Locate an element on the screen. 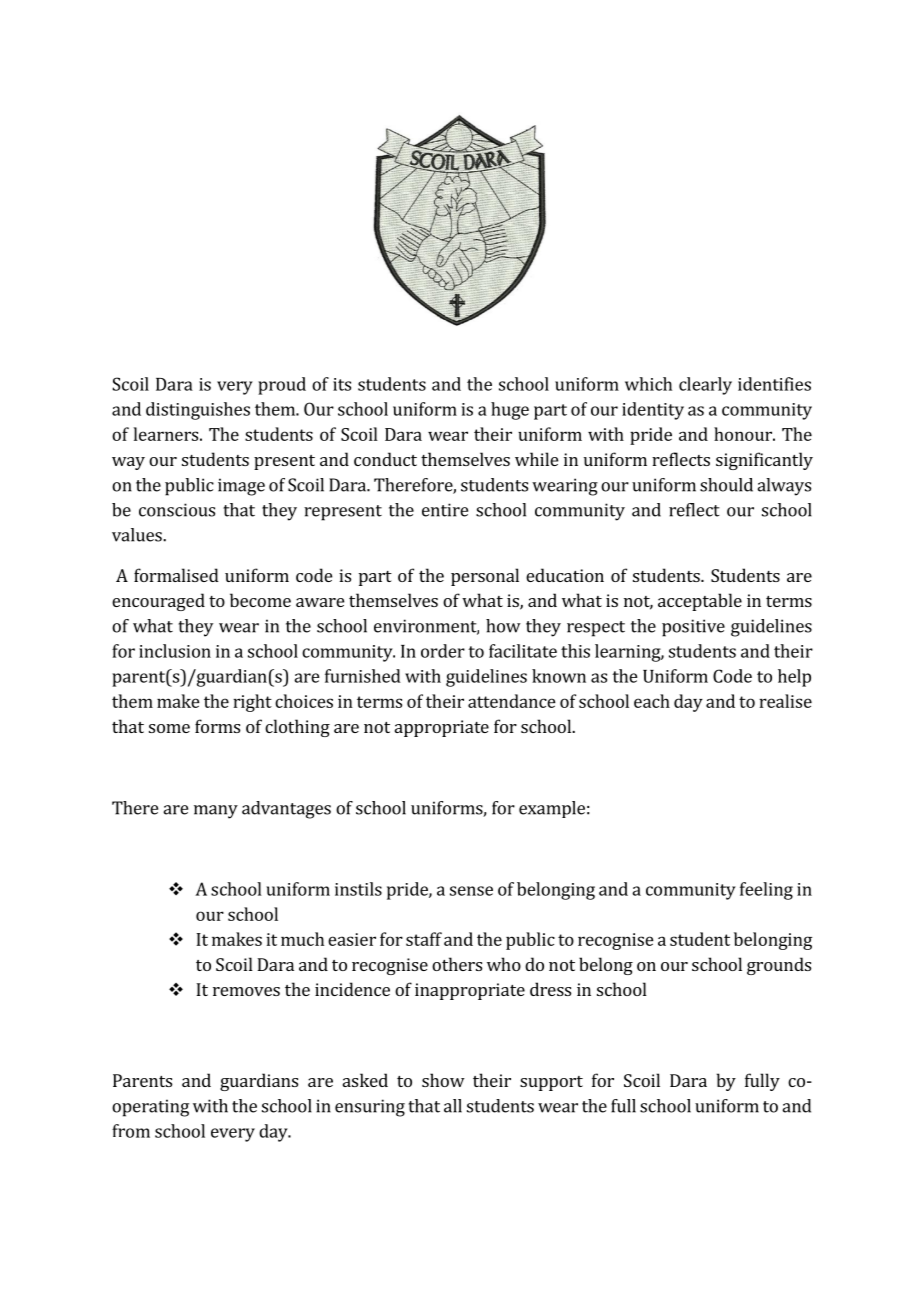 The image size is (924, 1308). much is located at coordinates (302, 939).
